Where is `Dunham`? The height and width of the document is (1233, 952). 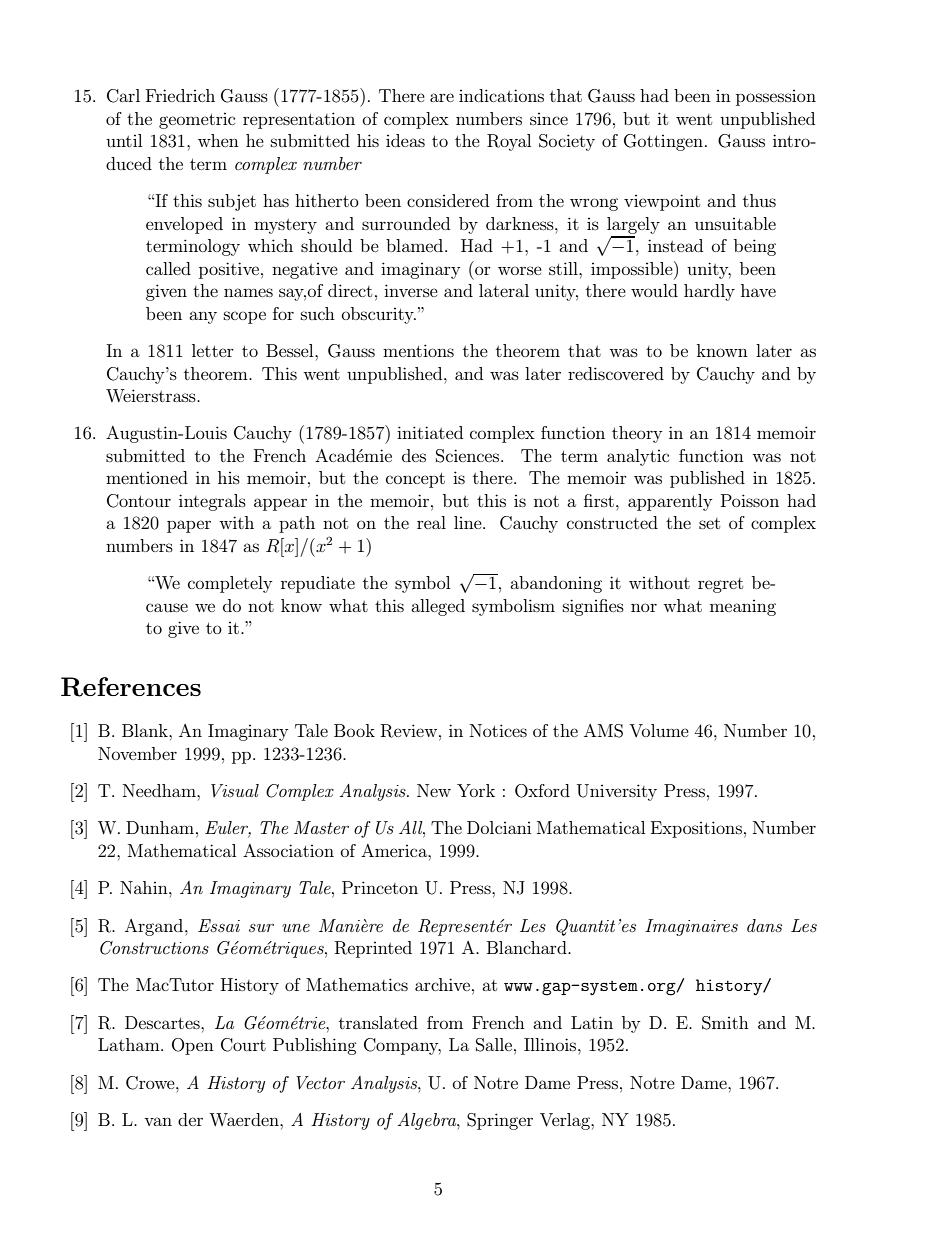 Dunham is located at coordinates (160, 827).
